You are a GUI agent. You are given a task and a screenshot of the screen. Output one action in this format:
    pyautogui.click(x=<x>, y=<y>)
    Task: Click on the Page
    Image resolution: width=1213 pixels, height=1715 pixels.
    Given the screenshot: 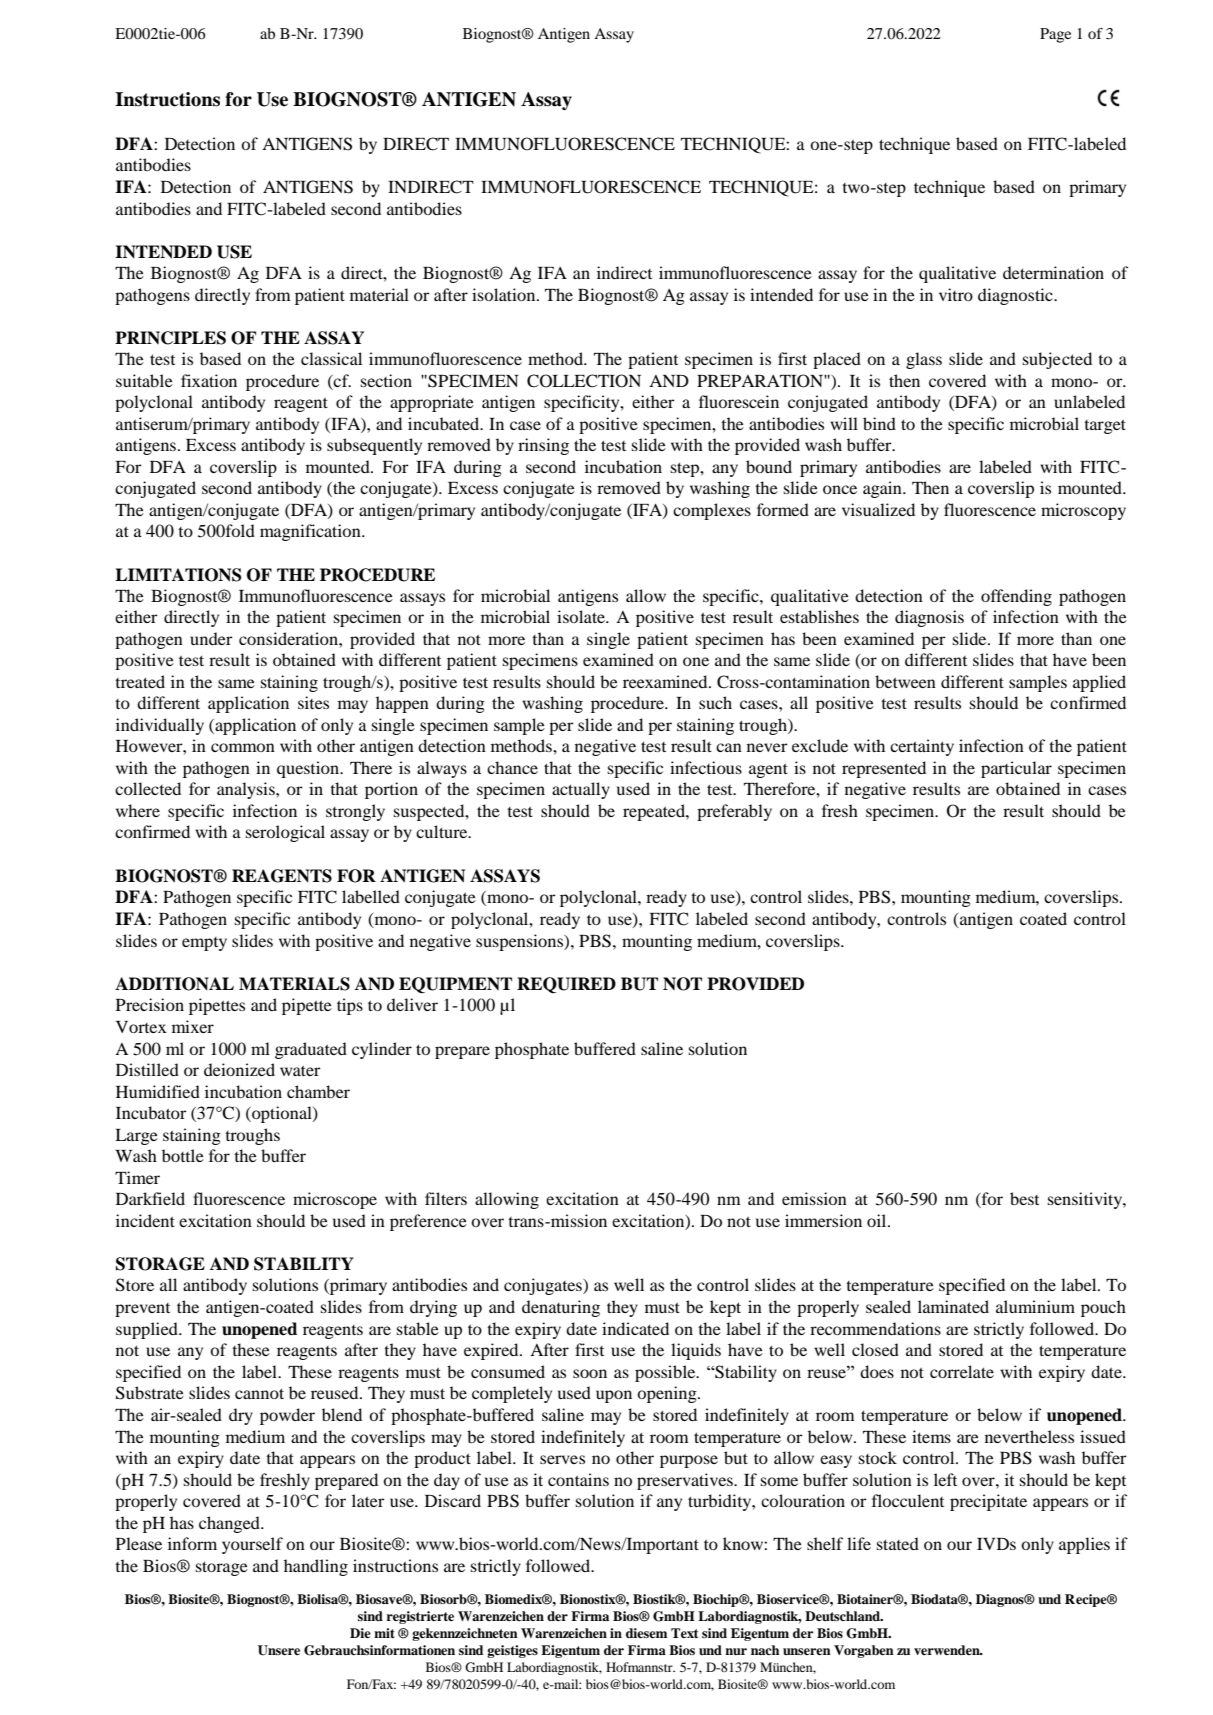 What is the action you would take?
    pyautogui.click(x=1055, y=35)
